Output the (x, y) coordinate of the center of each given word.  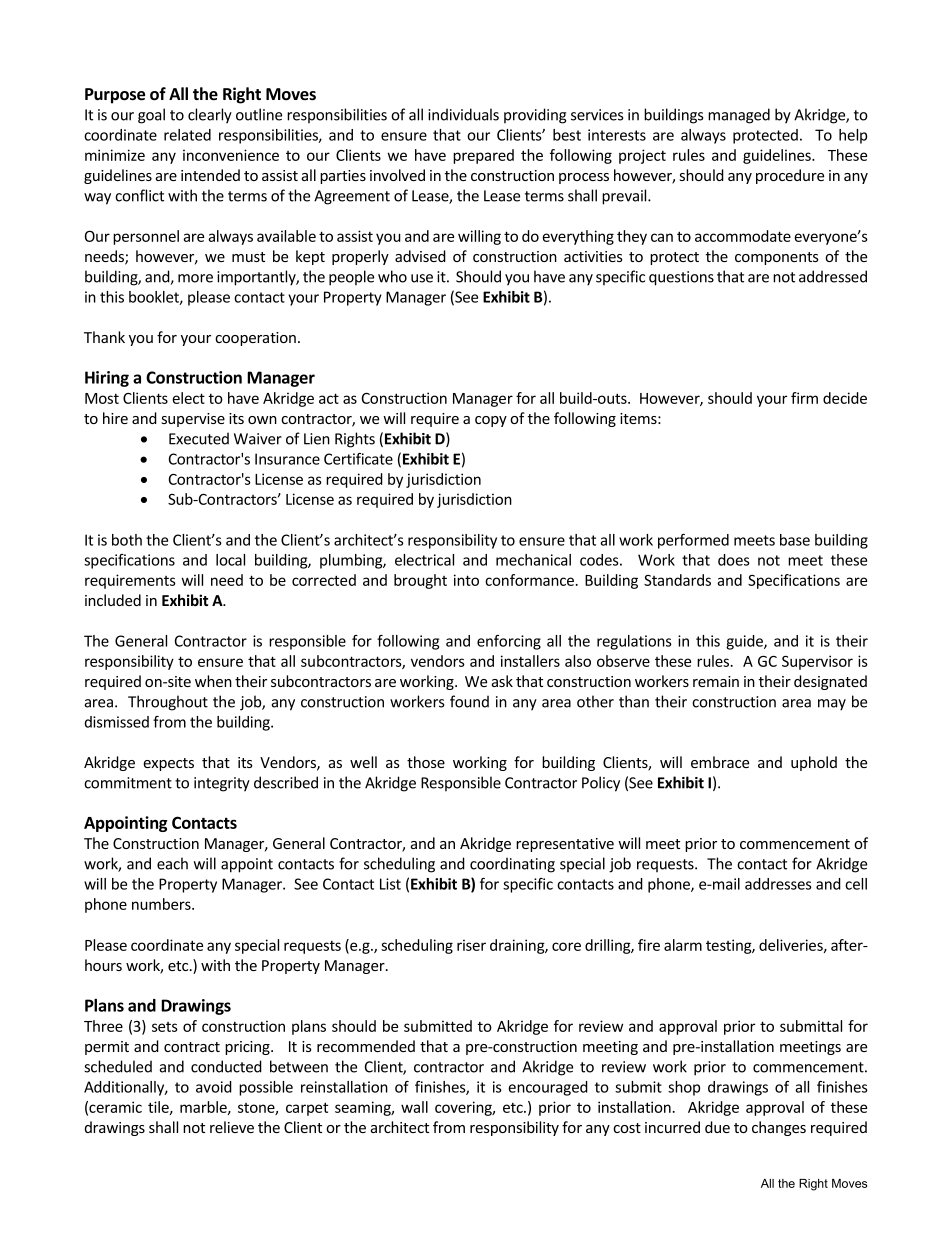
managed (739, 116)
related (187, 135)
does (734, 560)
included (113, 600)
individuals (463, 114)
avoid (214, 1087)
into (466, 580)
